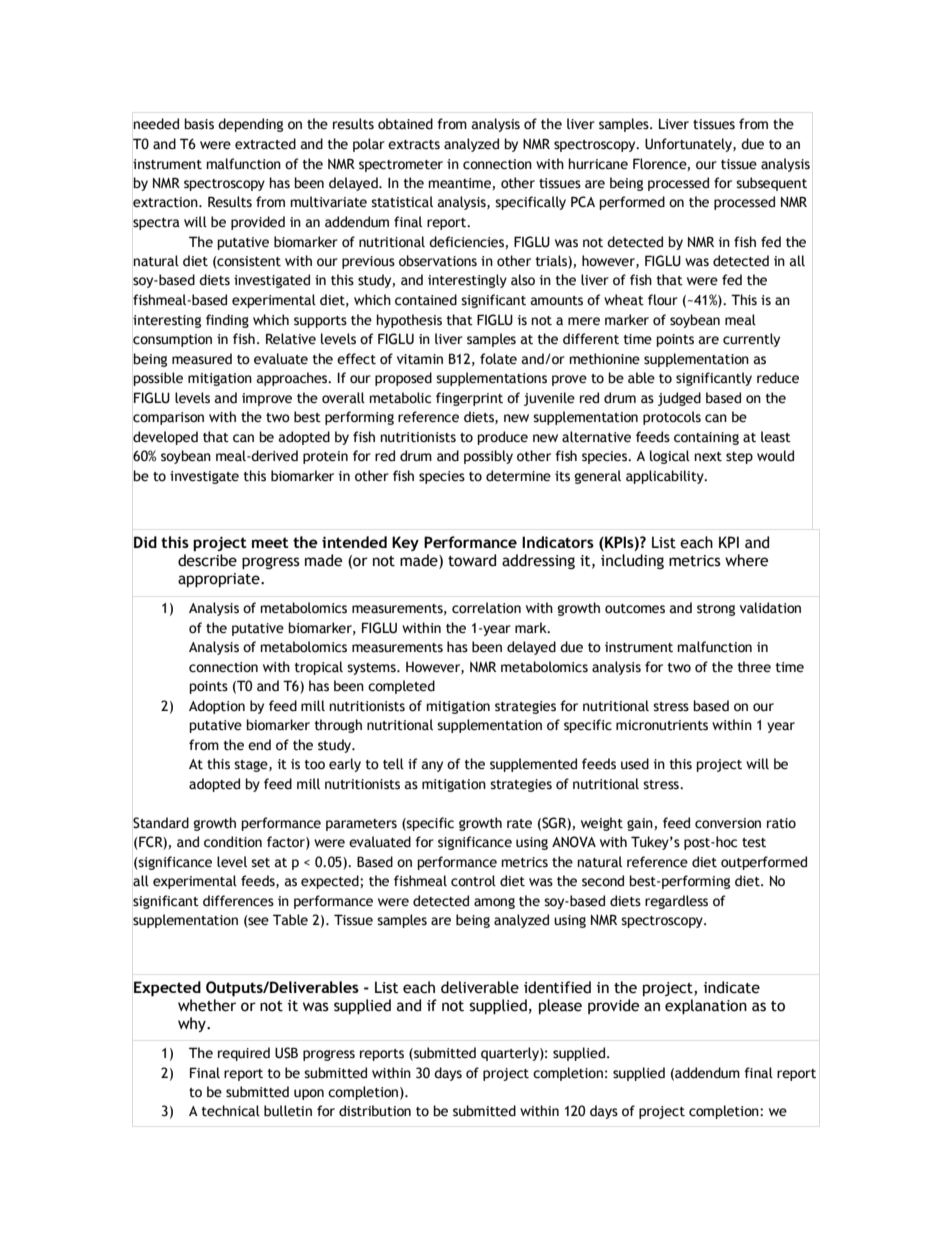  I want to click on correlation, so click(486, 608).
